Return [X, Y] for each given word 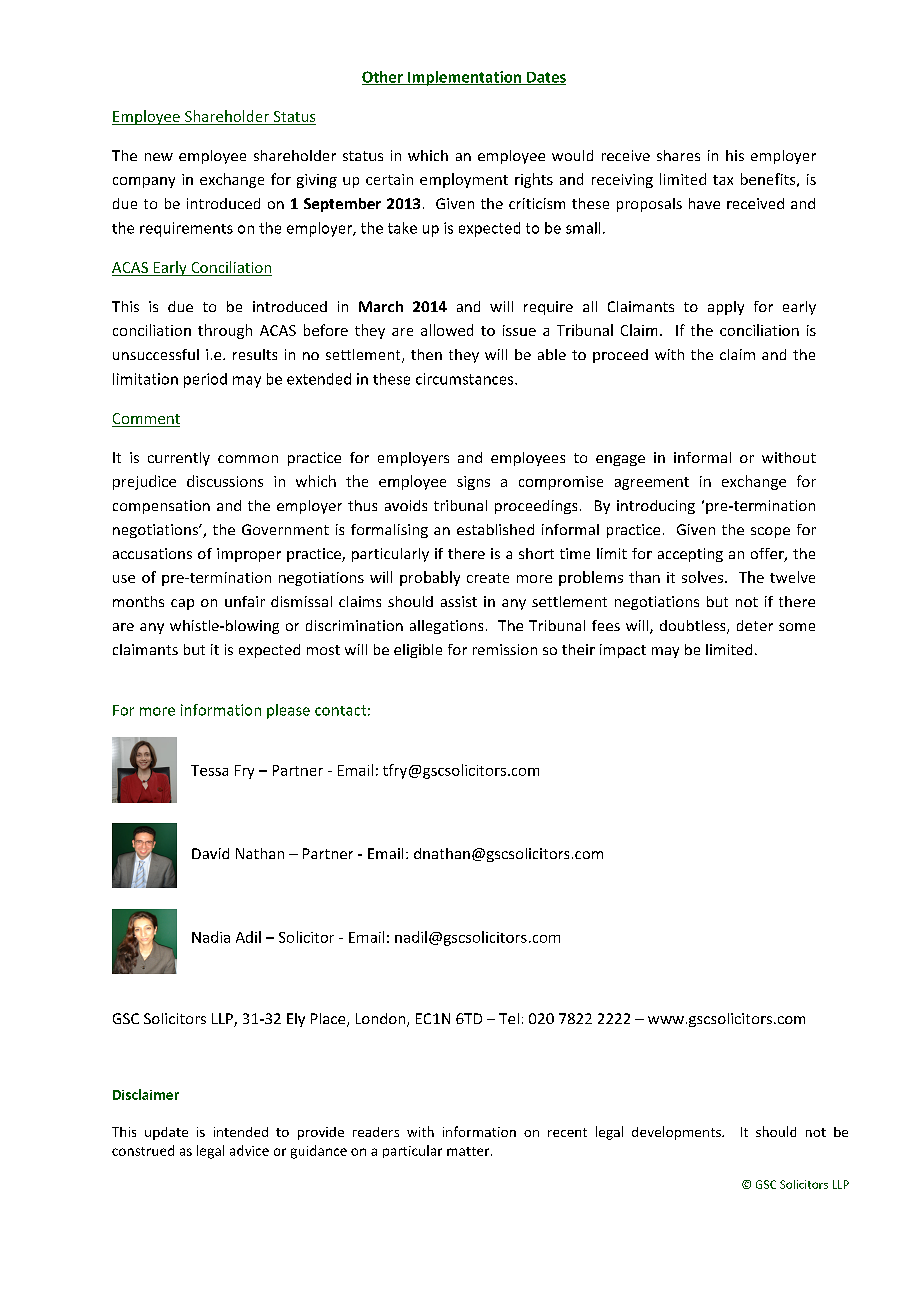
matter [469, 1151]
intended [241, 1132]
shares [678, 155]
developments [677, 1133]
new [159, 157]
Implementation [465, 78]
